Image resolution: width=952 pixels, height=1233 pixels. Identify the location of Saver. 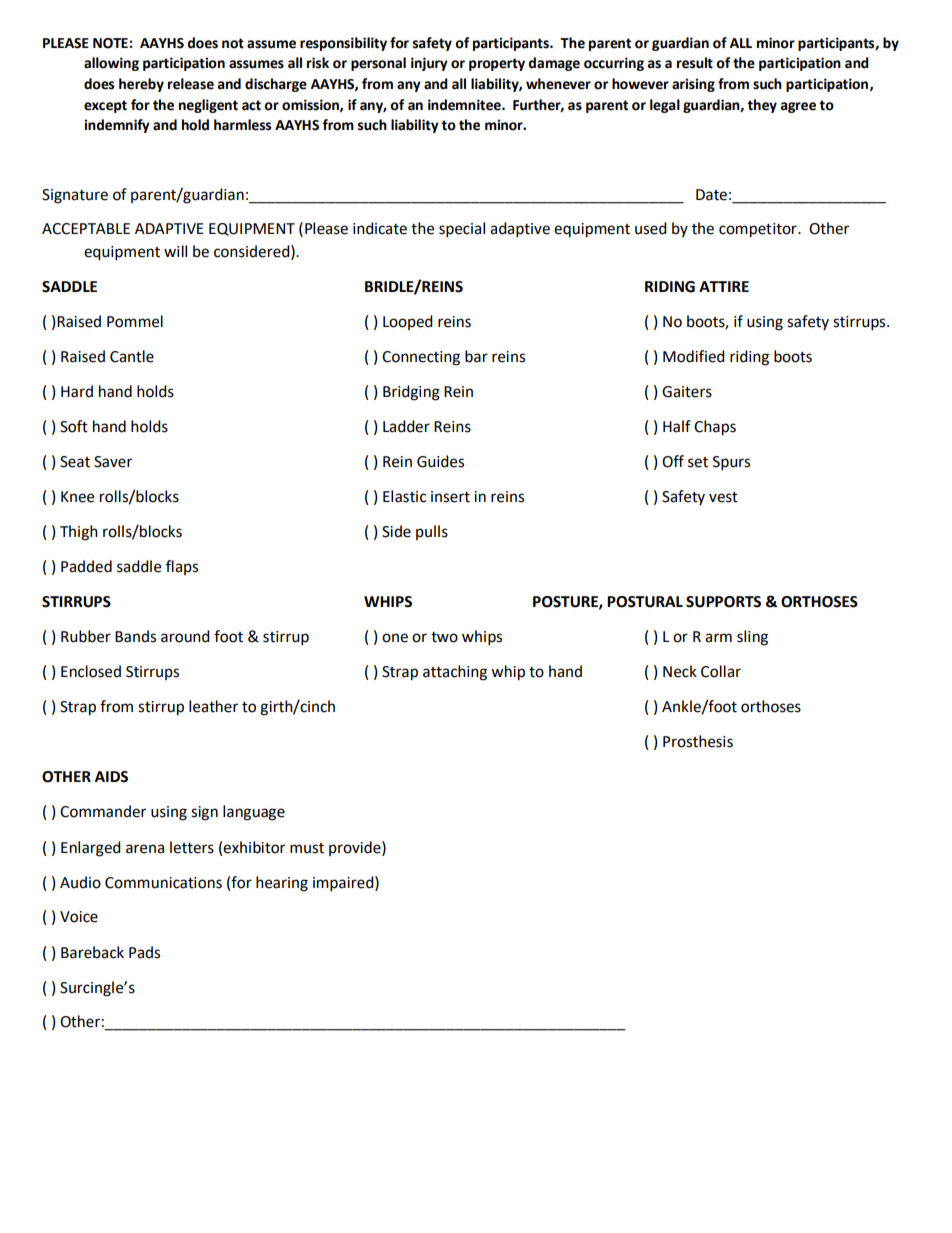
(113, 462).
